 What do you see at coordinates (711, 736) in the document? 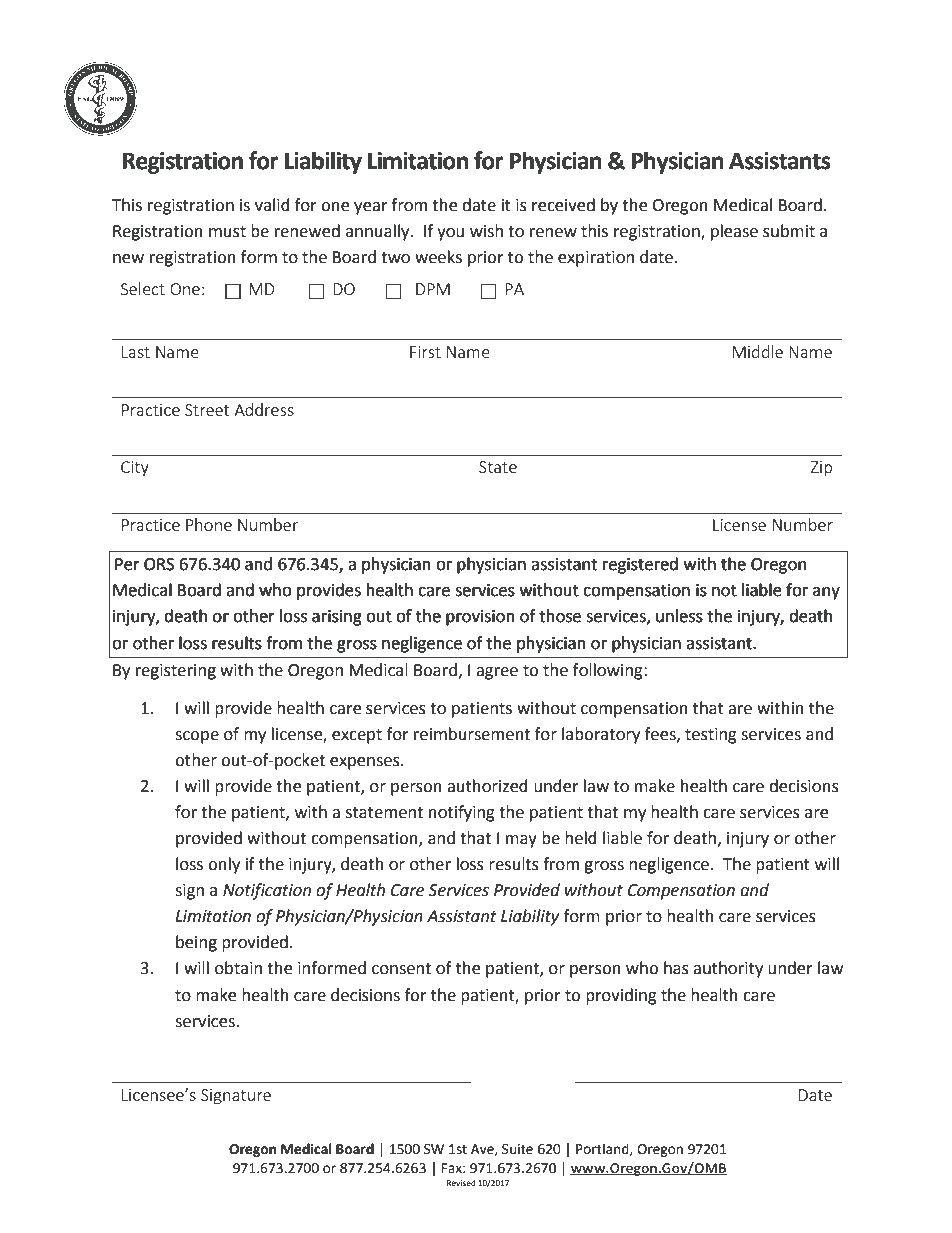
I see `testing` at bounding box center [711, 736].
